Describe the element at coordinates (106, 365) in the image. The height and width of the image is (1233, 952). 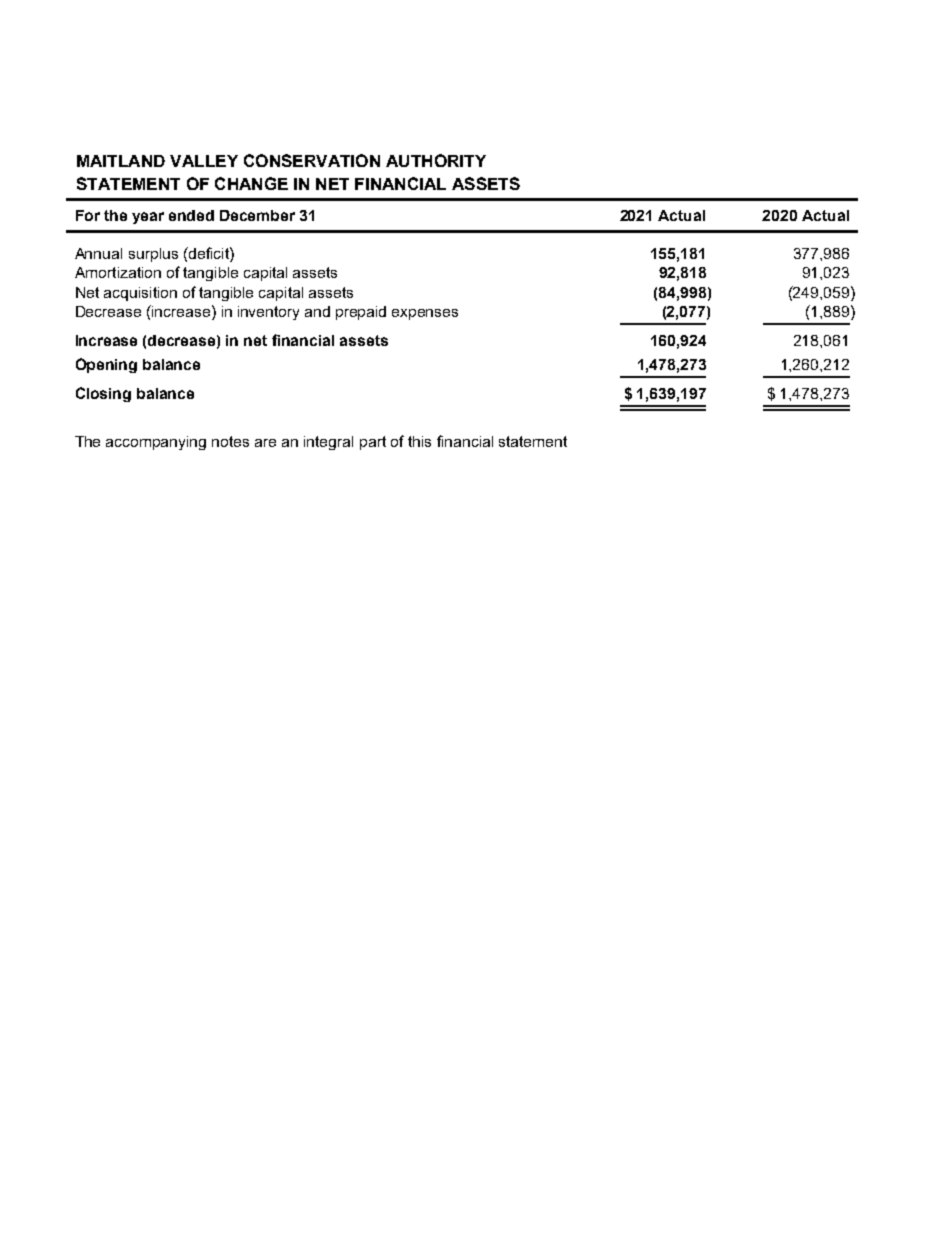
I see `Opening` at that location.
